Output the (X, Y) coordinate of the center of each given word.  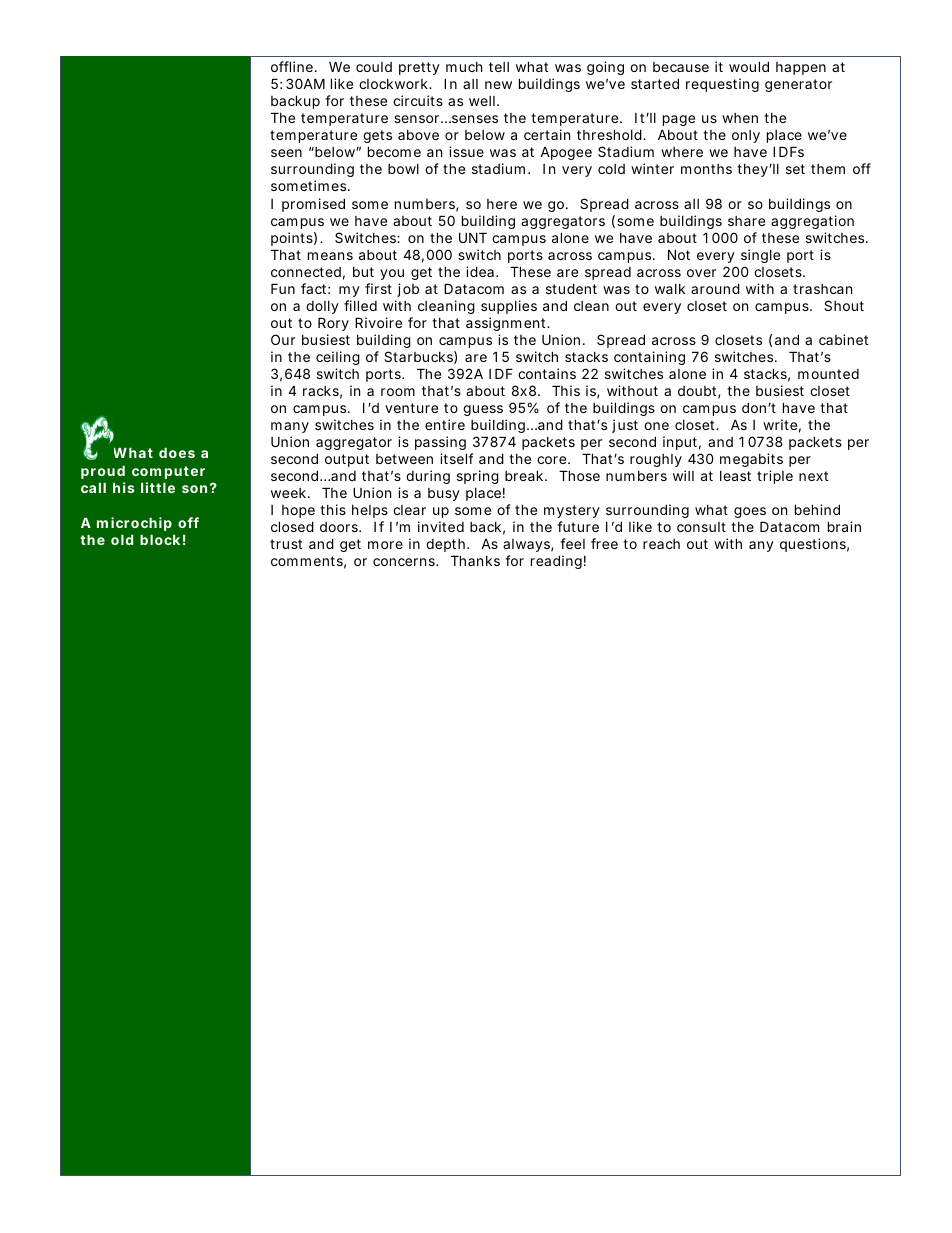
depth (447, 545)
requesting (722, 85)
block (160, 540)
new (498, 85)
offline (293, 66)
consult (701, 527)
